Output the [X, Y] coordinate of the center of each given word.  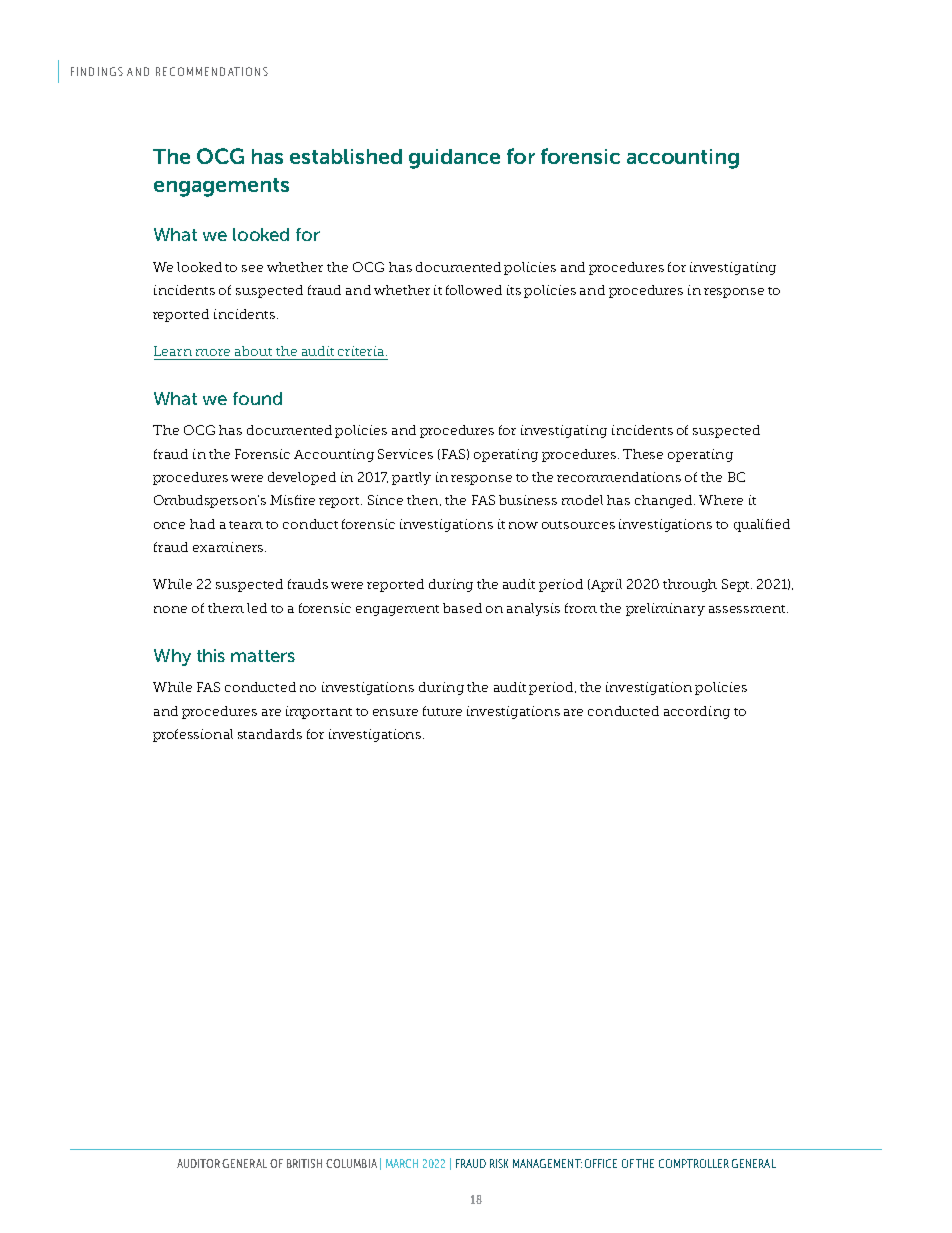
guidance [454, 159]
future [442, 711]
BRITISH [304, 1163]
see [252, 268]
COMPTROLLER [694, 1163]
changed [665, 501]
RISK [499, 1163]
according [697, 712]
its [514, 290]
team [246, 525]
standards [270, 734]
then [422, 500]
